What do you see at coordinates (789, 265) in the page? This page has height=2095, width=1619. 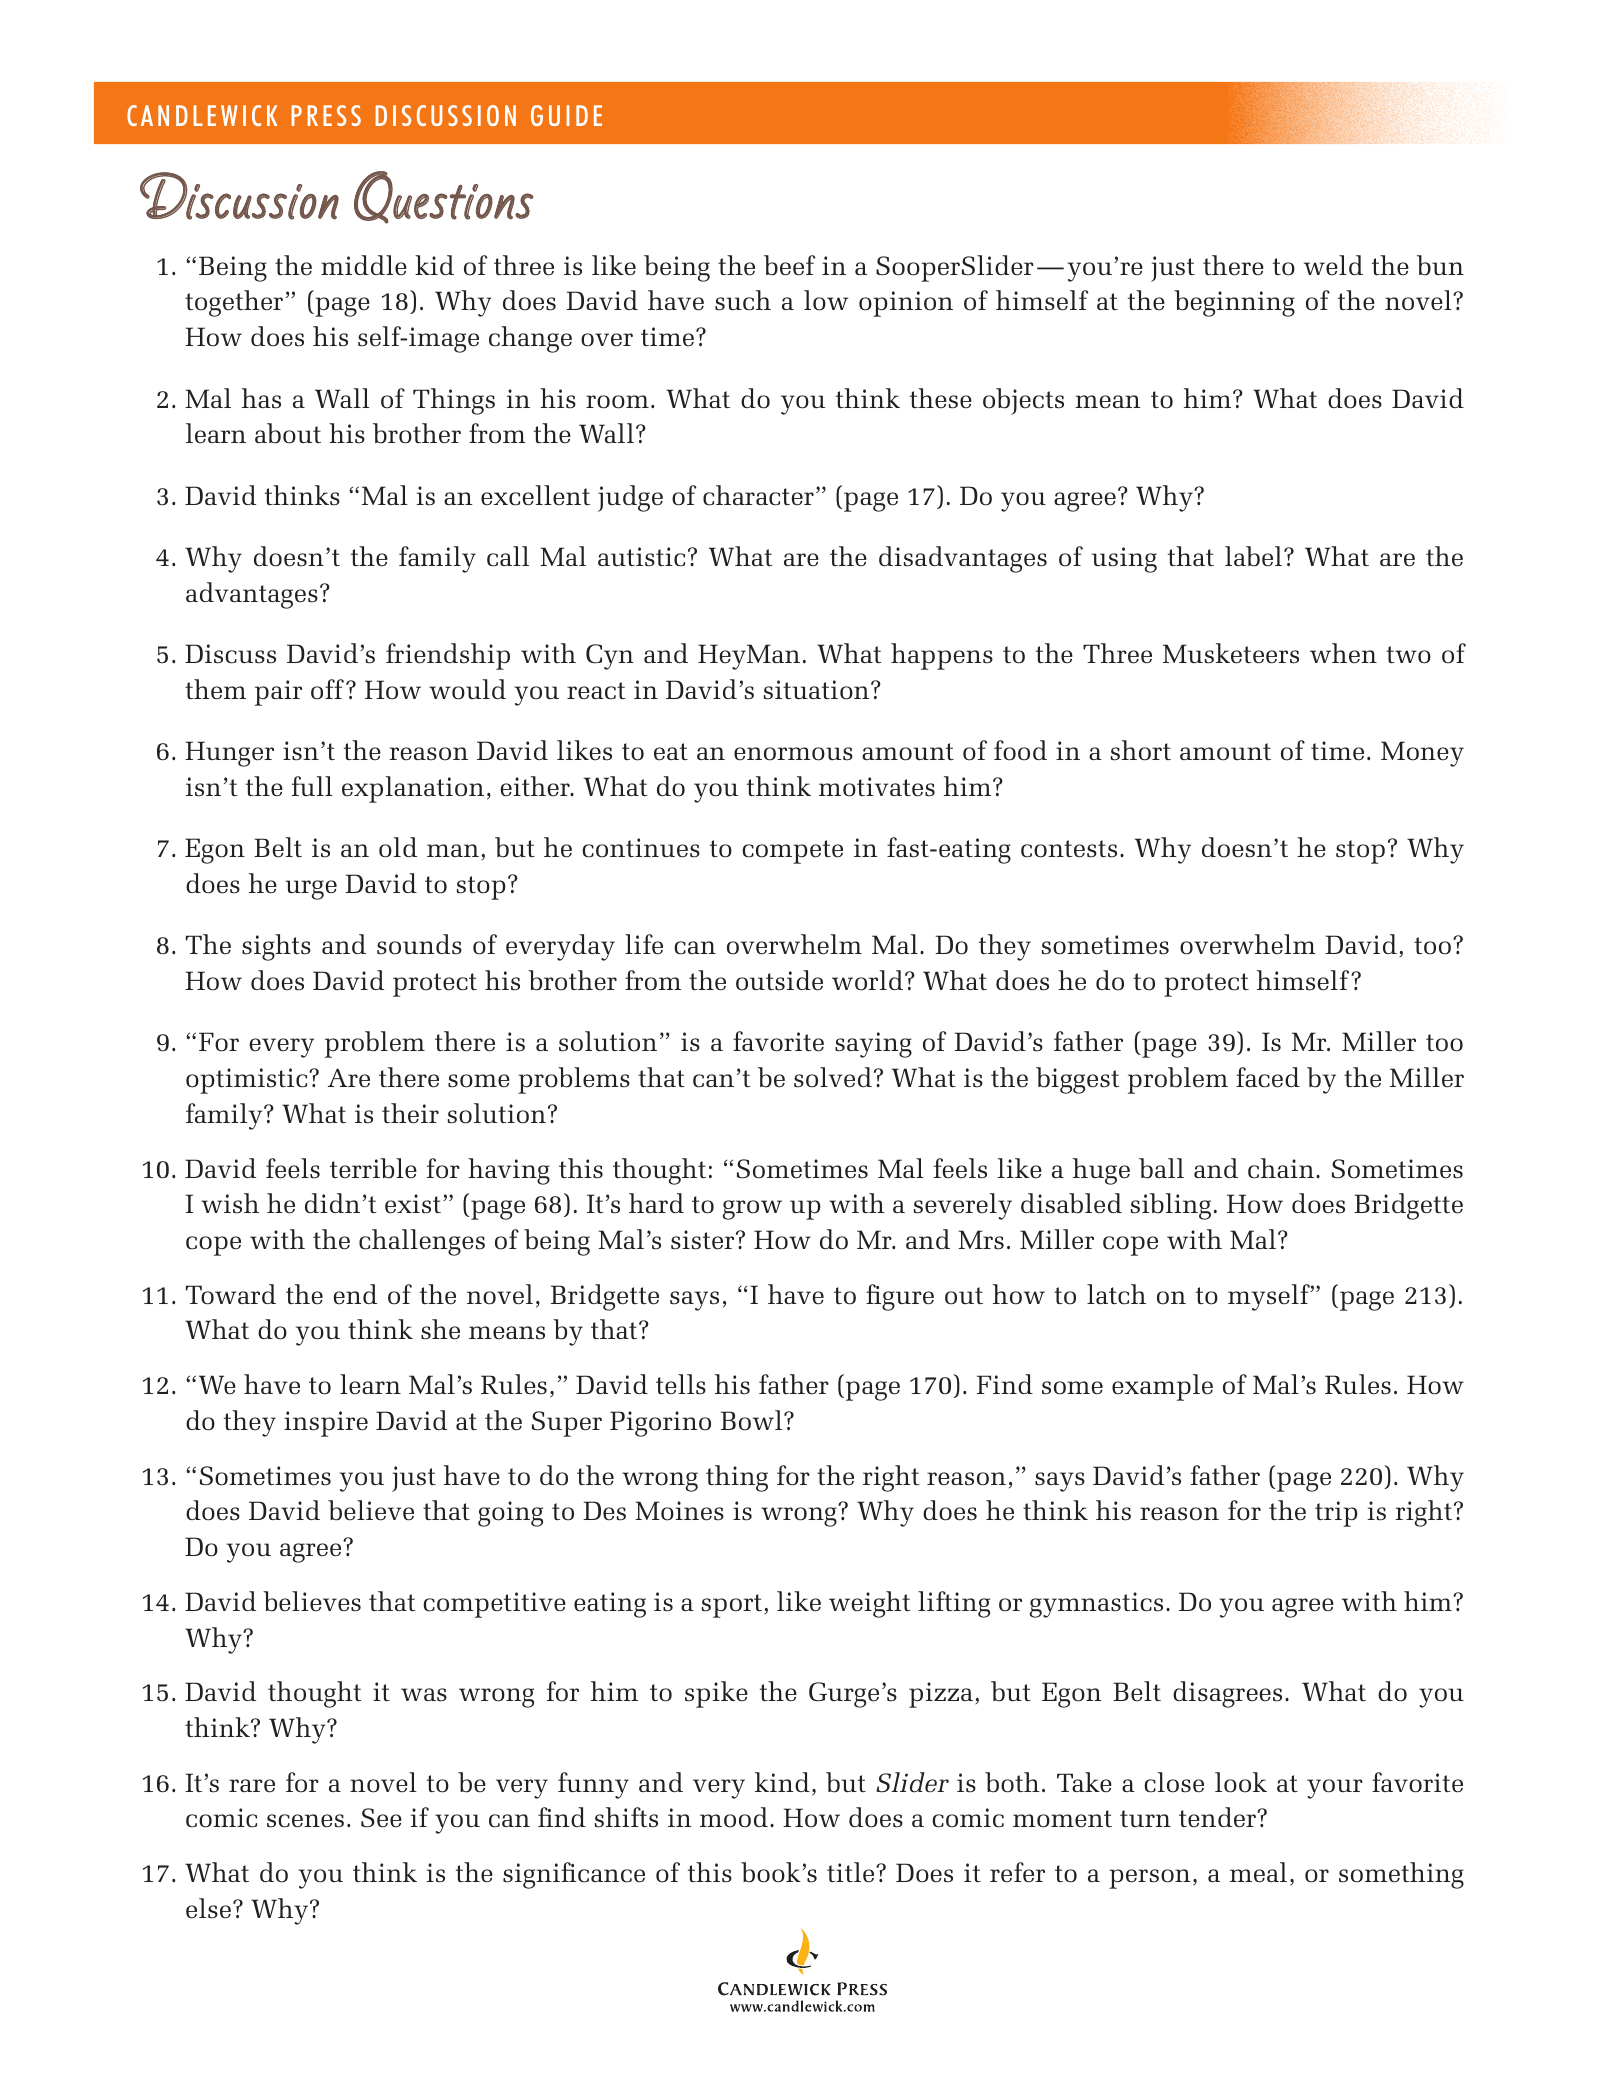 I see `beef` at bounding box center [789, 265].
